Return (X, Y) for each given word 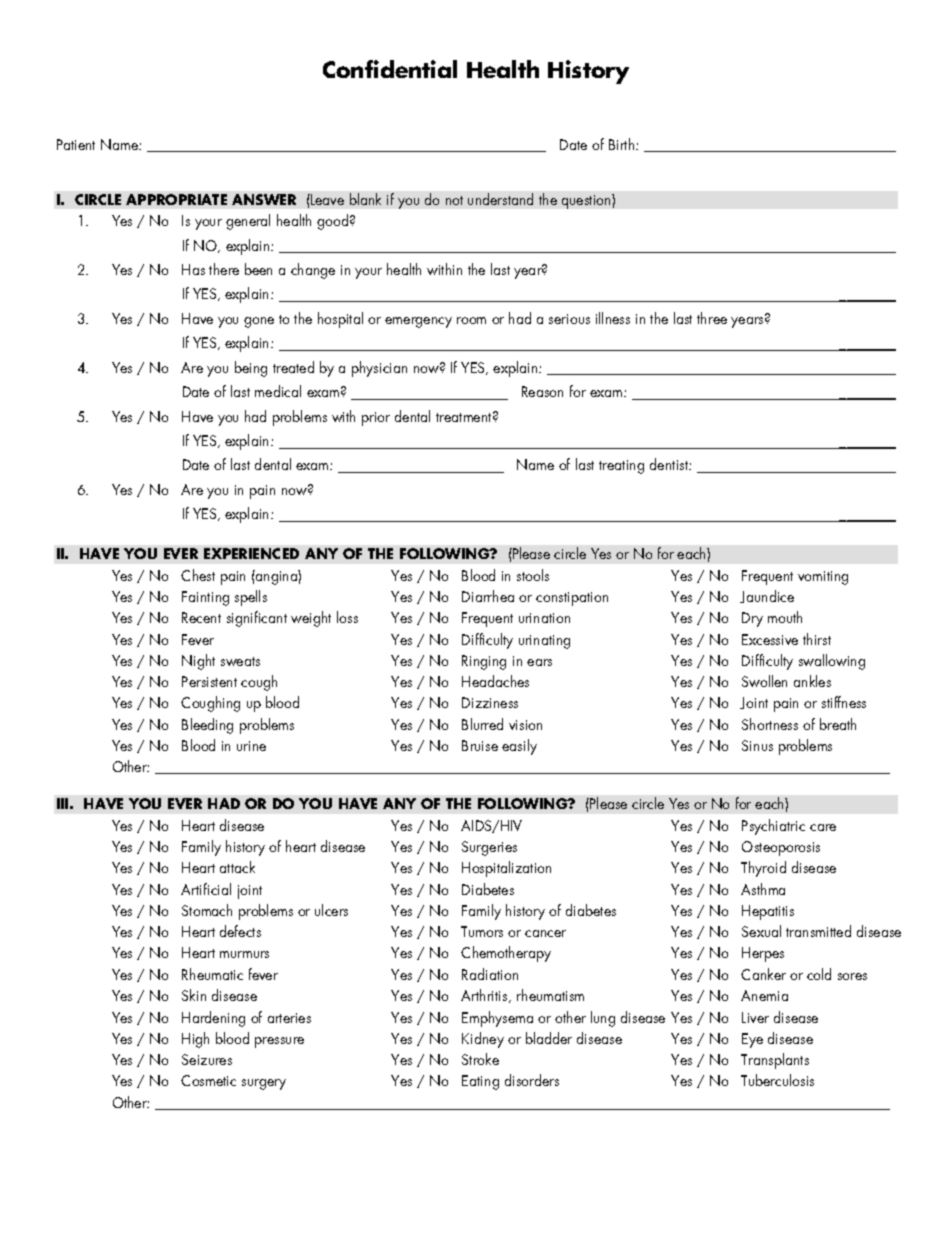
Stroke (480, 1059)
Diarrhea (488, 596)
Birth (623, 144)
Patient (76, 144)
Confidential (390, 69)
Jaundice (767, 596)
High (195, 1040)
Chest (198, 575)
